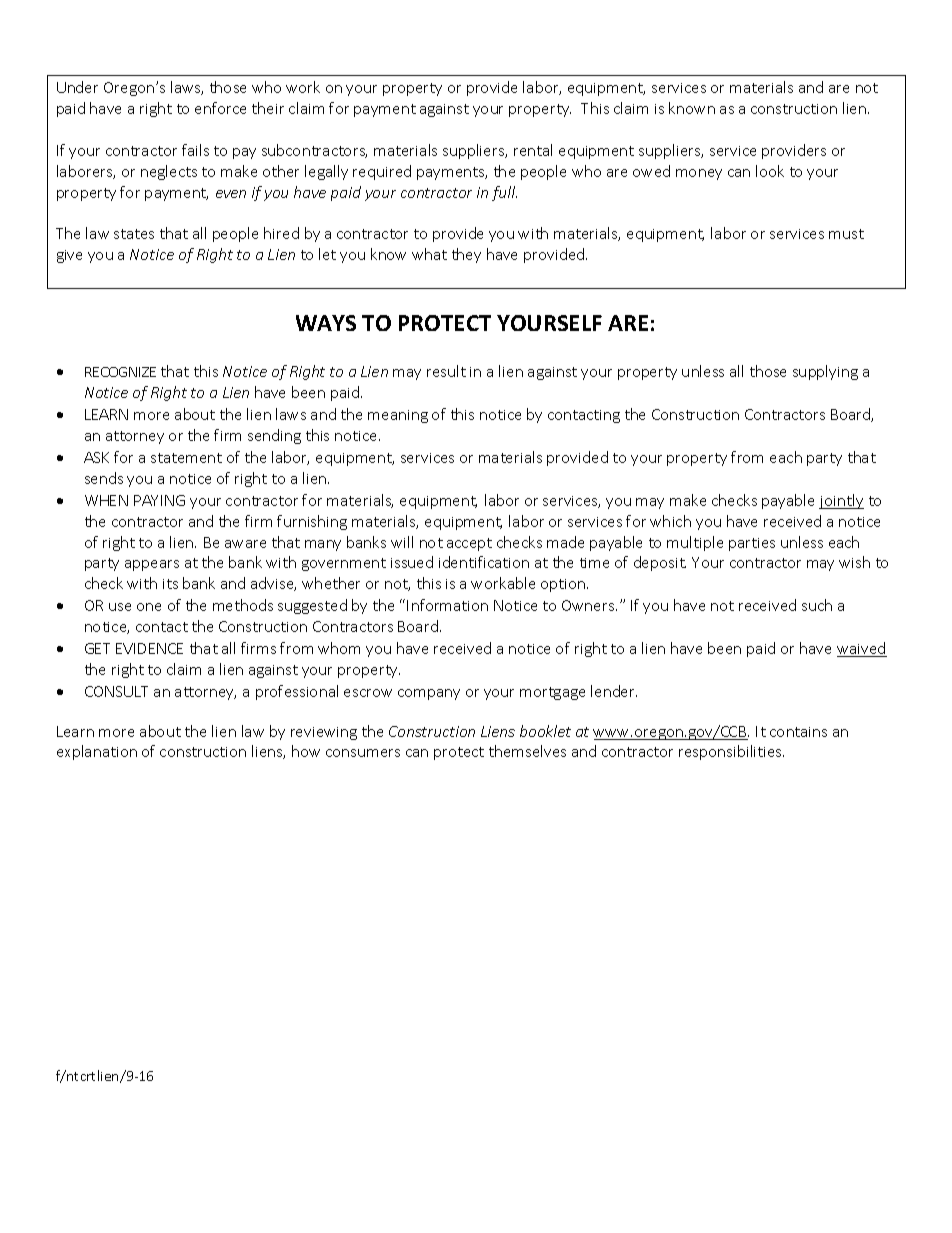 The width and height of the image is (952, 1233). Describe the element at coordinates (770, 171) in the image. I see `look` at that location.
